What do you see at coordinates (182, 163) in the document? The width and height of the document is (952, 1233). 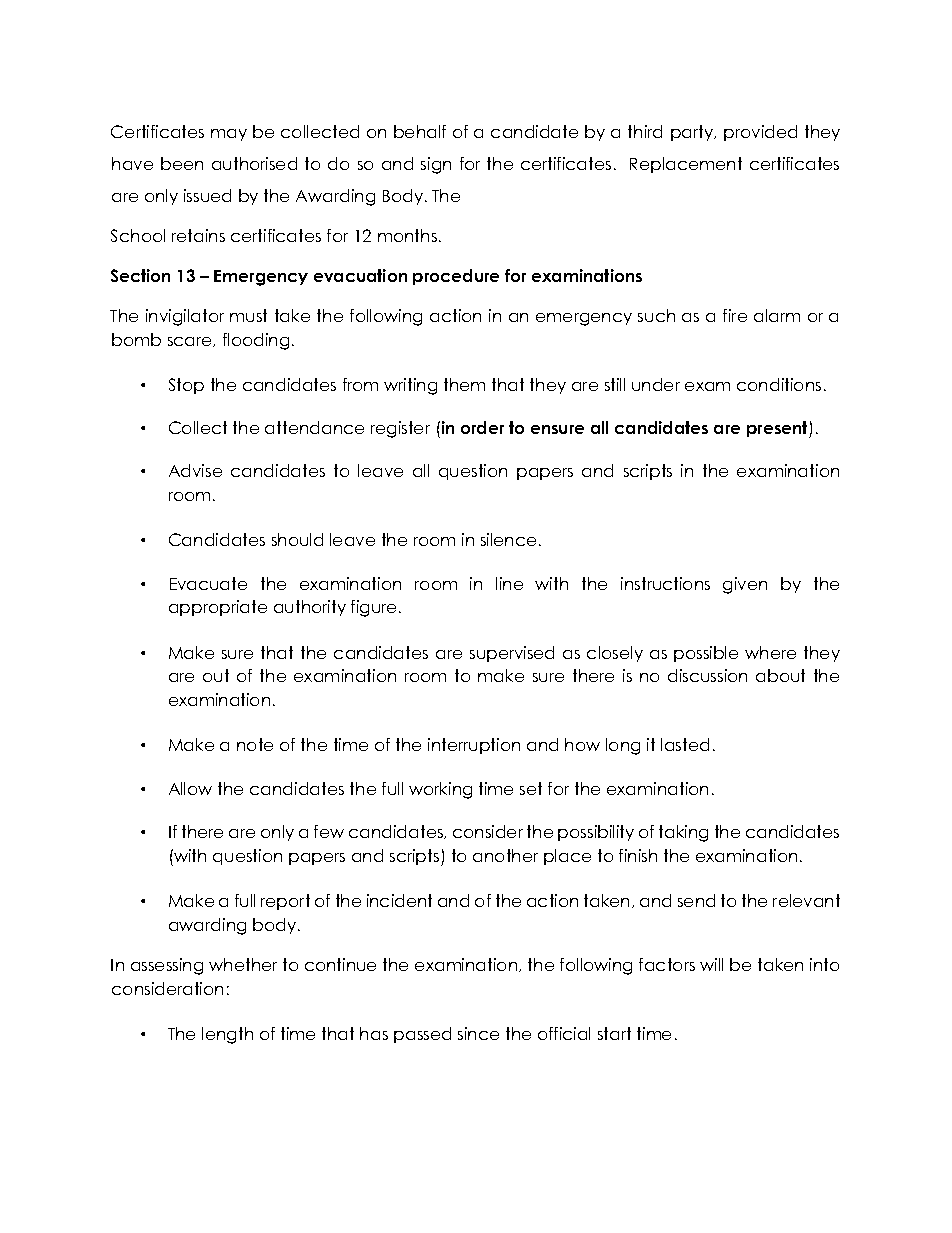 I see `been` at bounding box center [182, 163].
